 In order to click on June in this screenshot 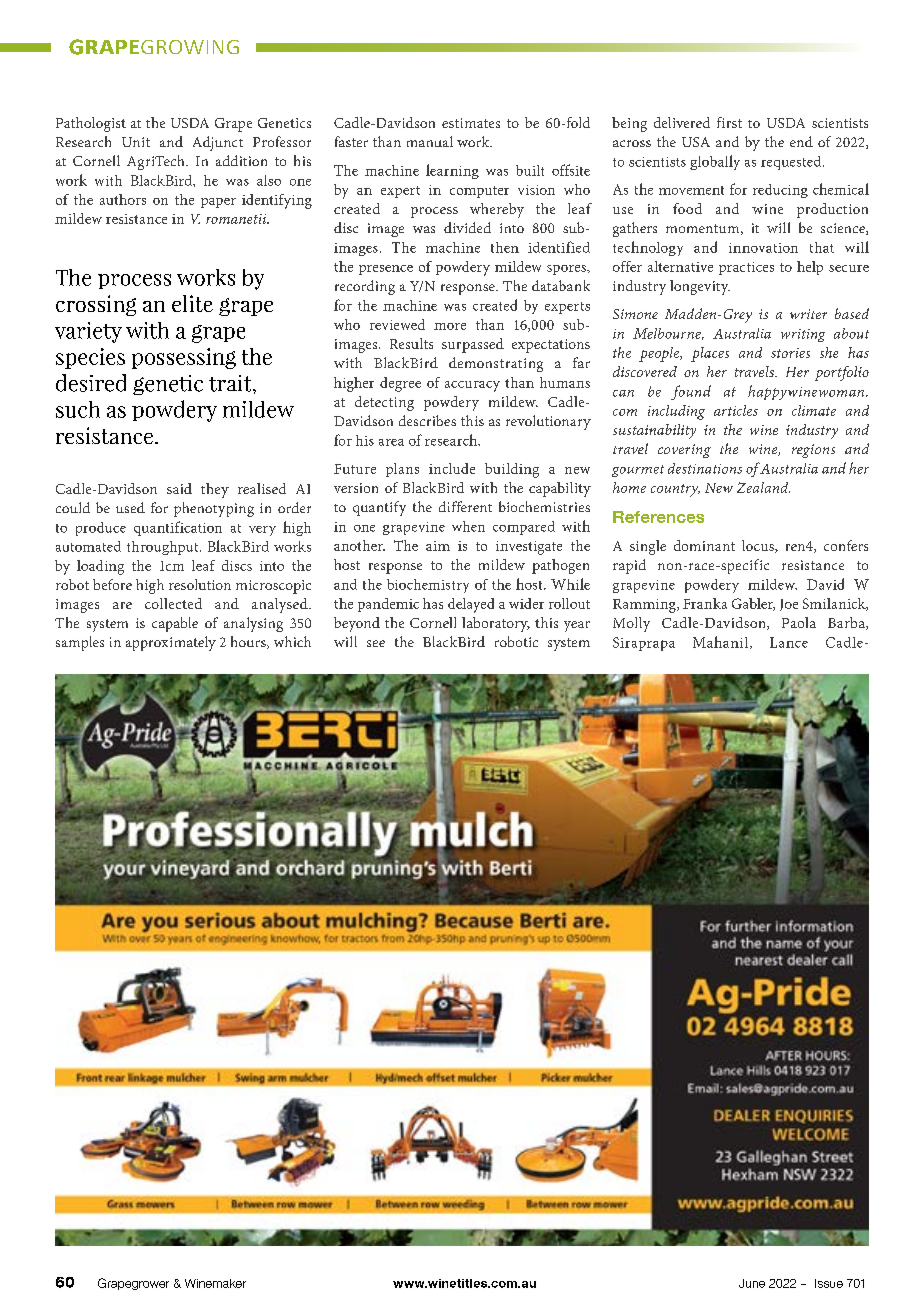, I will do `click(752, 1283)`.
